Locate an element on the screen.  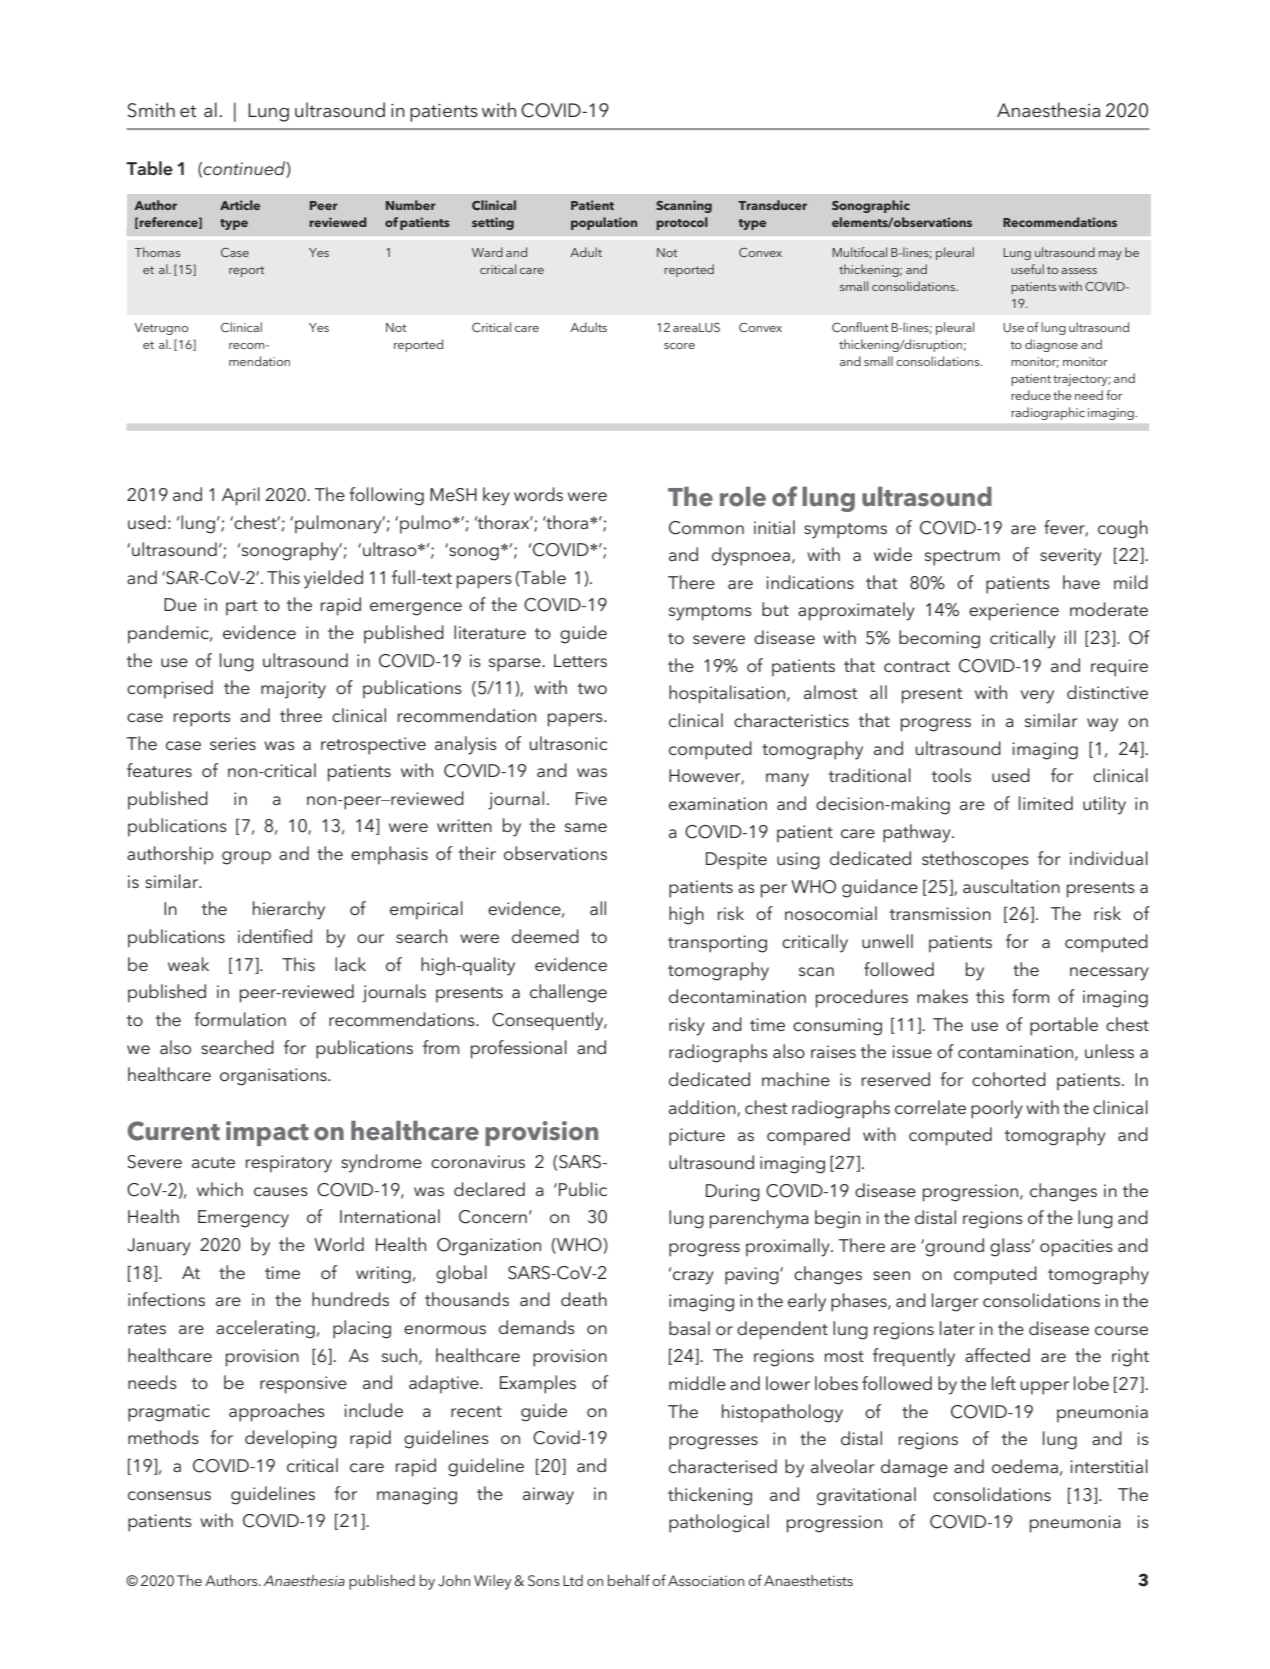
population is located at coordinates (604, 223).
